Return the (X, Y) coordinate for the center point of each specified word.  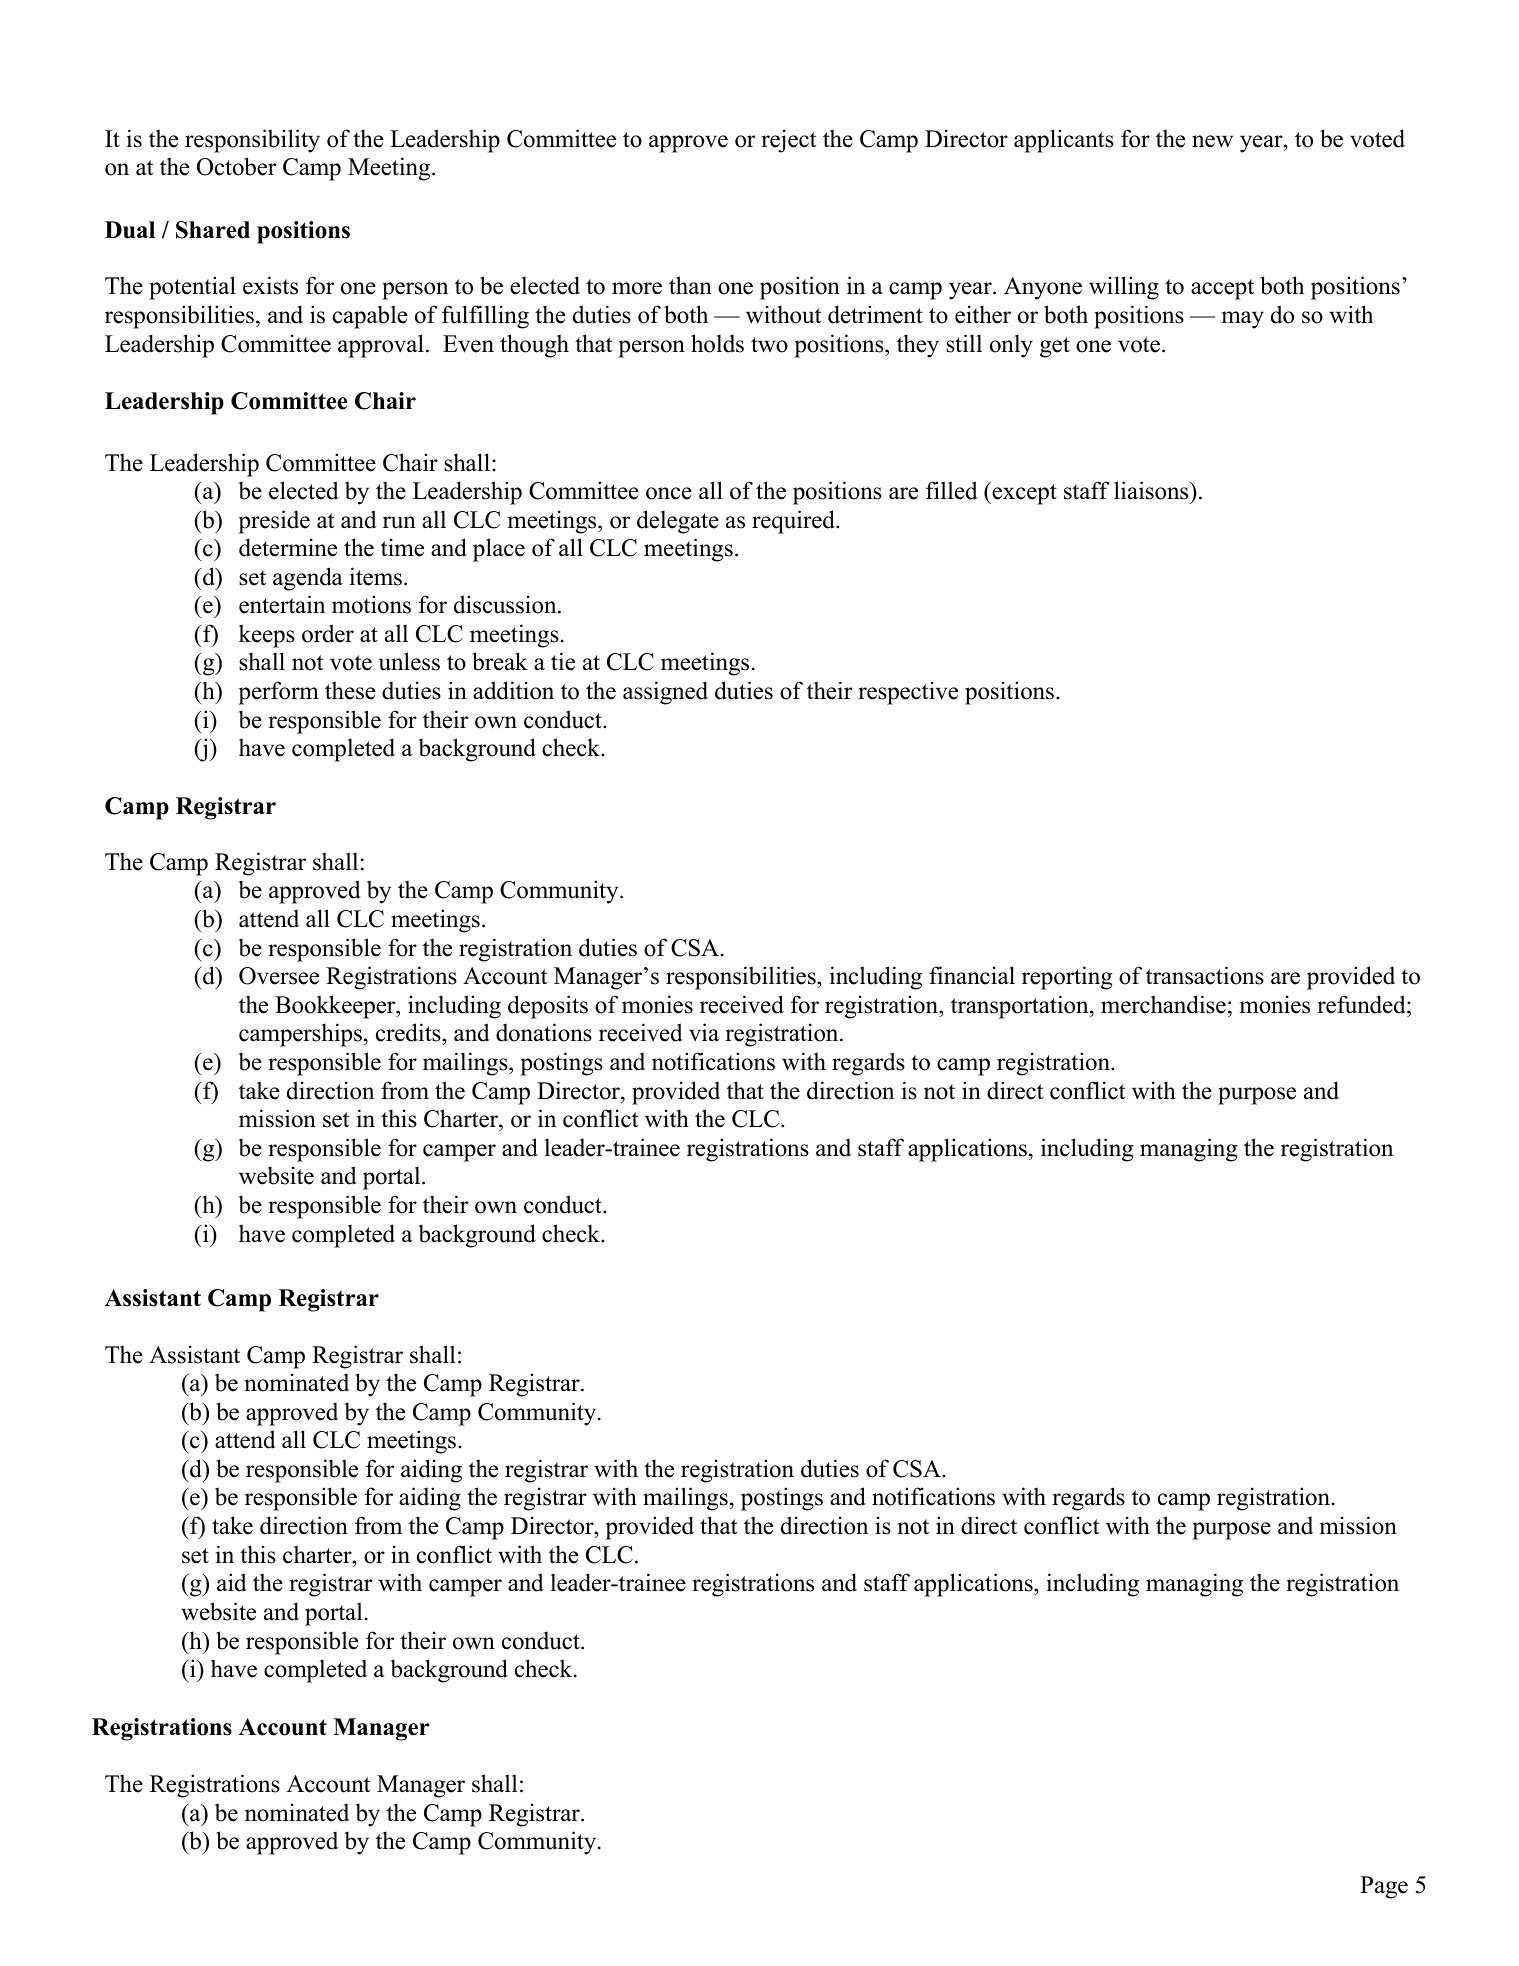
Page (1384, 1887)
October (236, 166)
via (704, 1032)
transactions (1205, 975)
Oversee (279, 976)
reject (788, 141)
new (1212, 141)
